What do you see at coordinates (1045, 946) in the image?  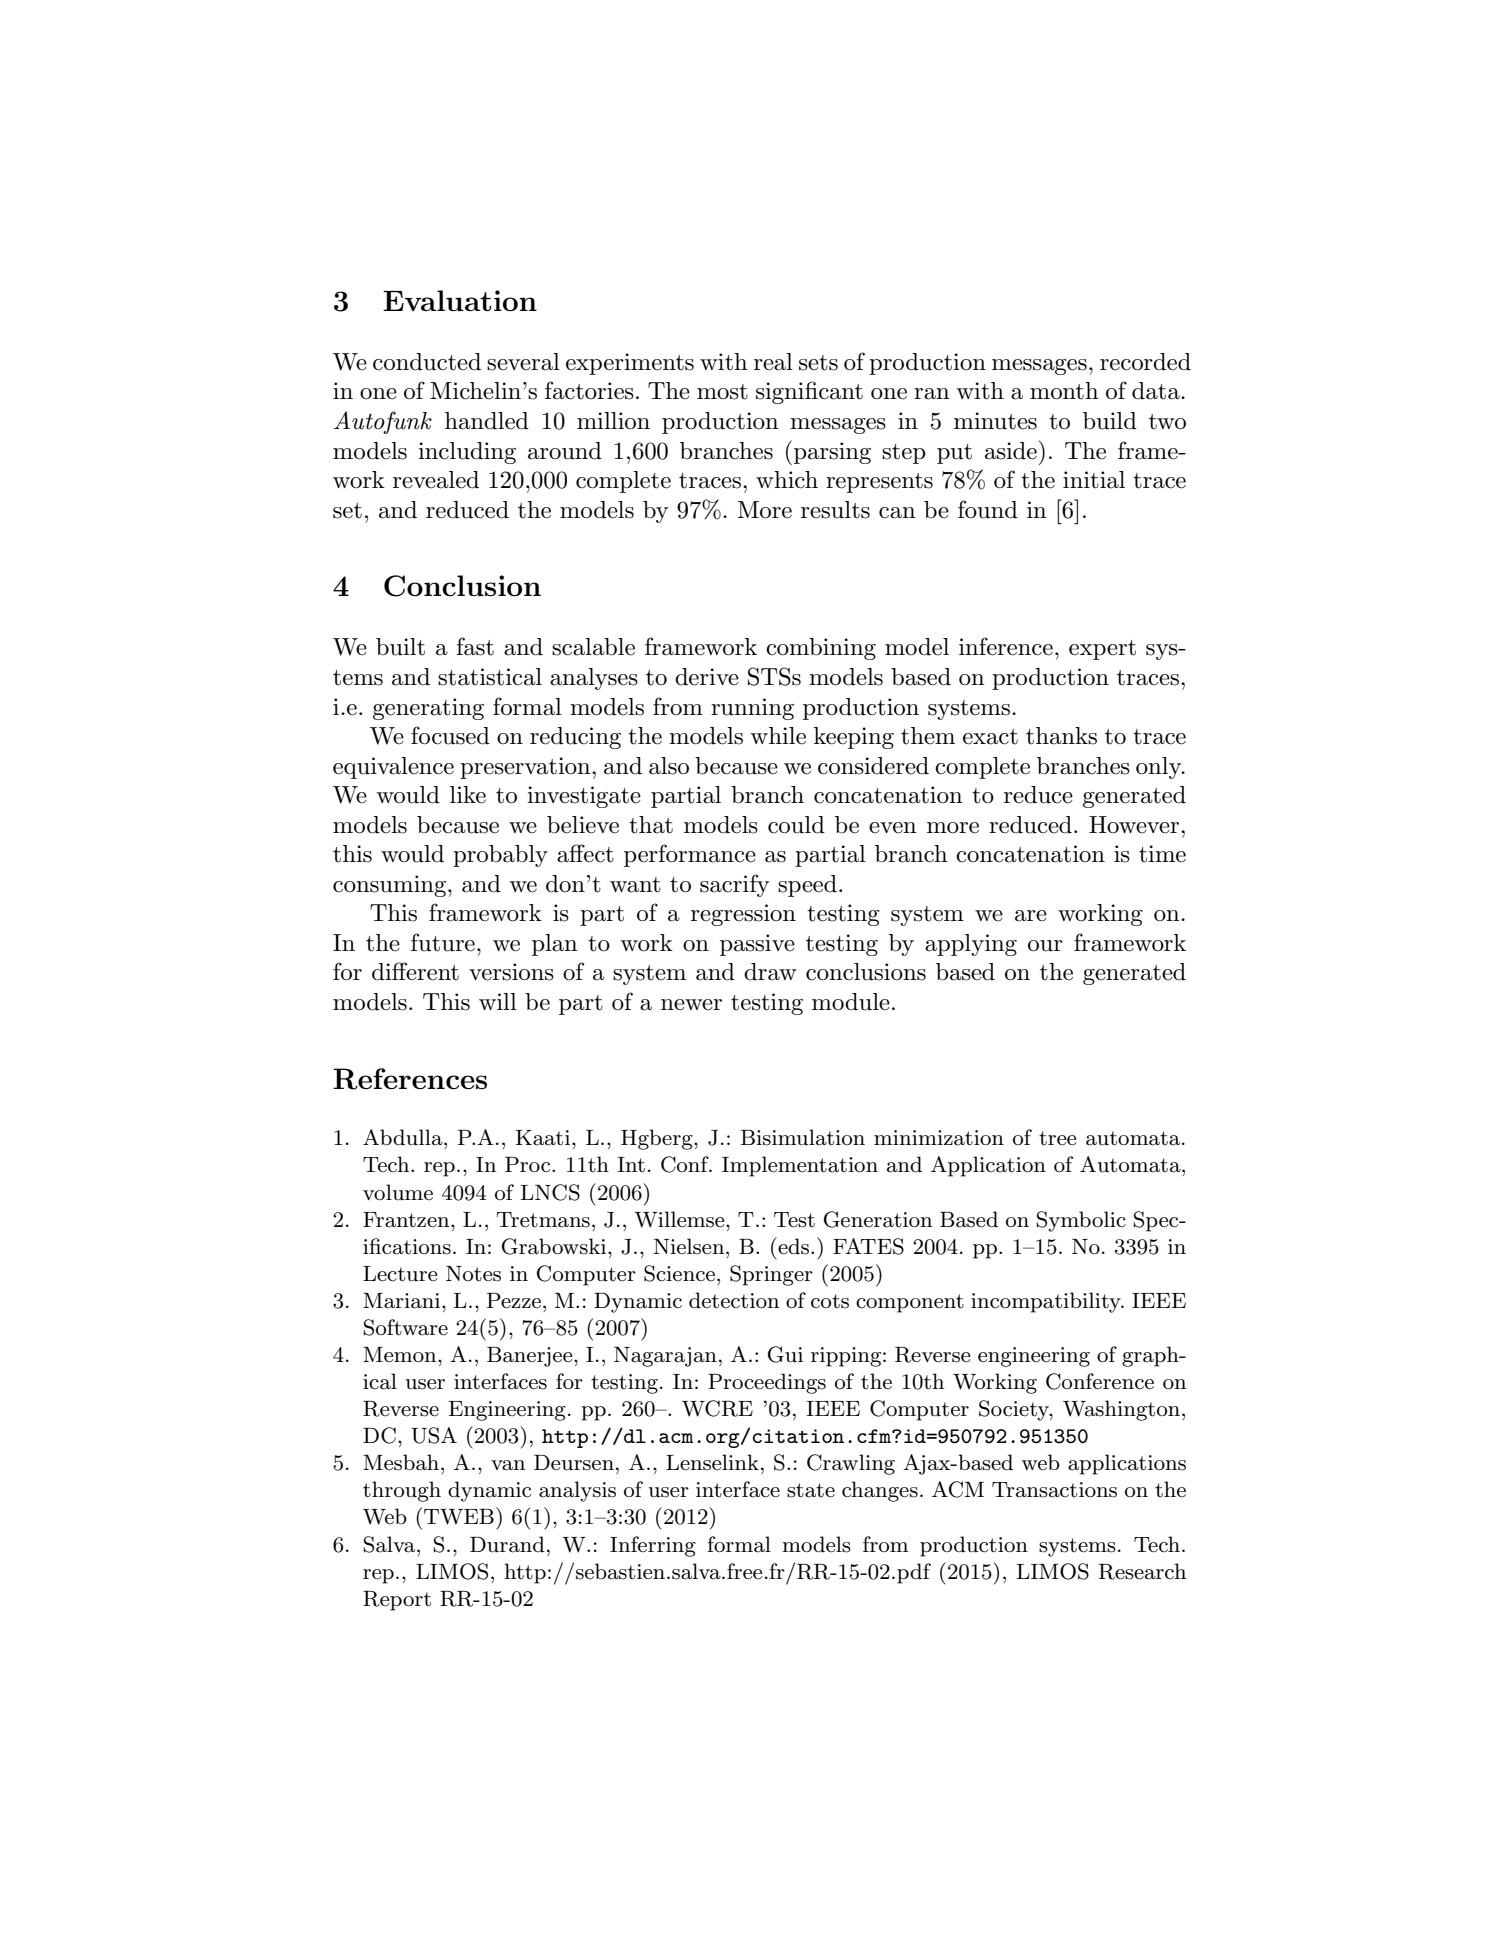 I see `our` at bounding box center [1045, 946].
